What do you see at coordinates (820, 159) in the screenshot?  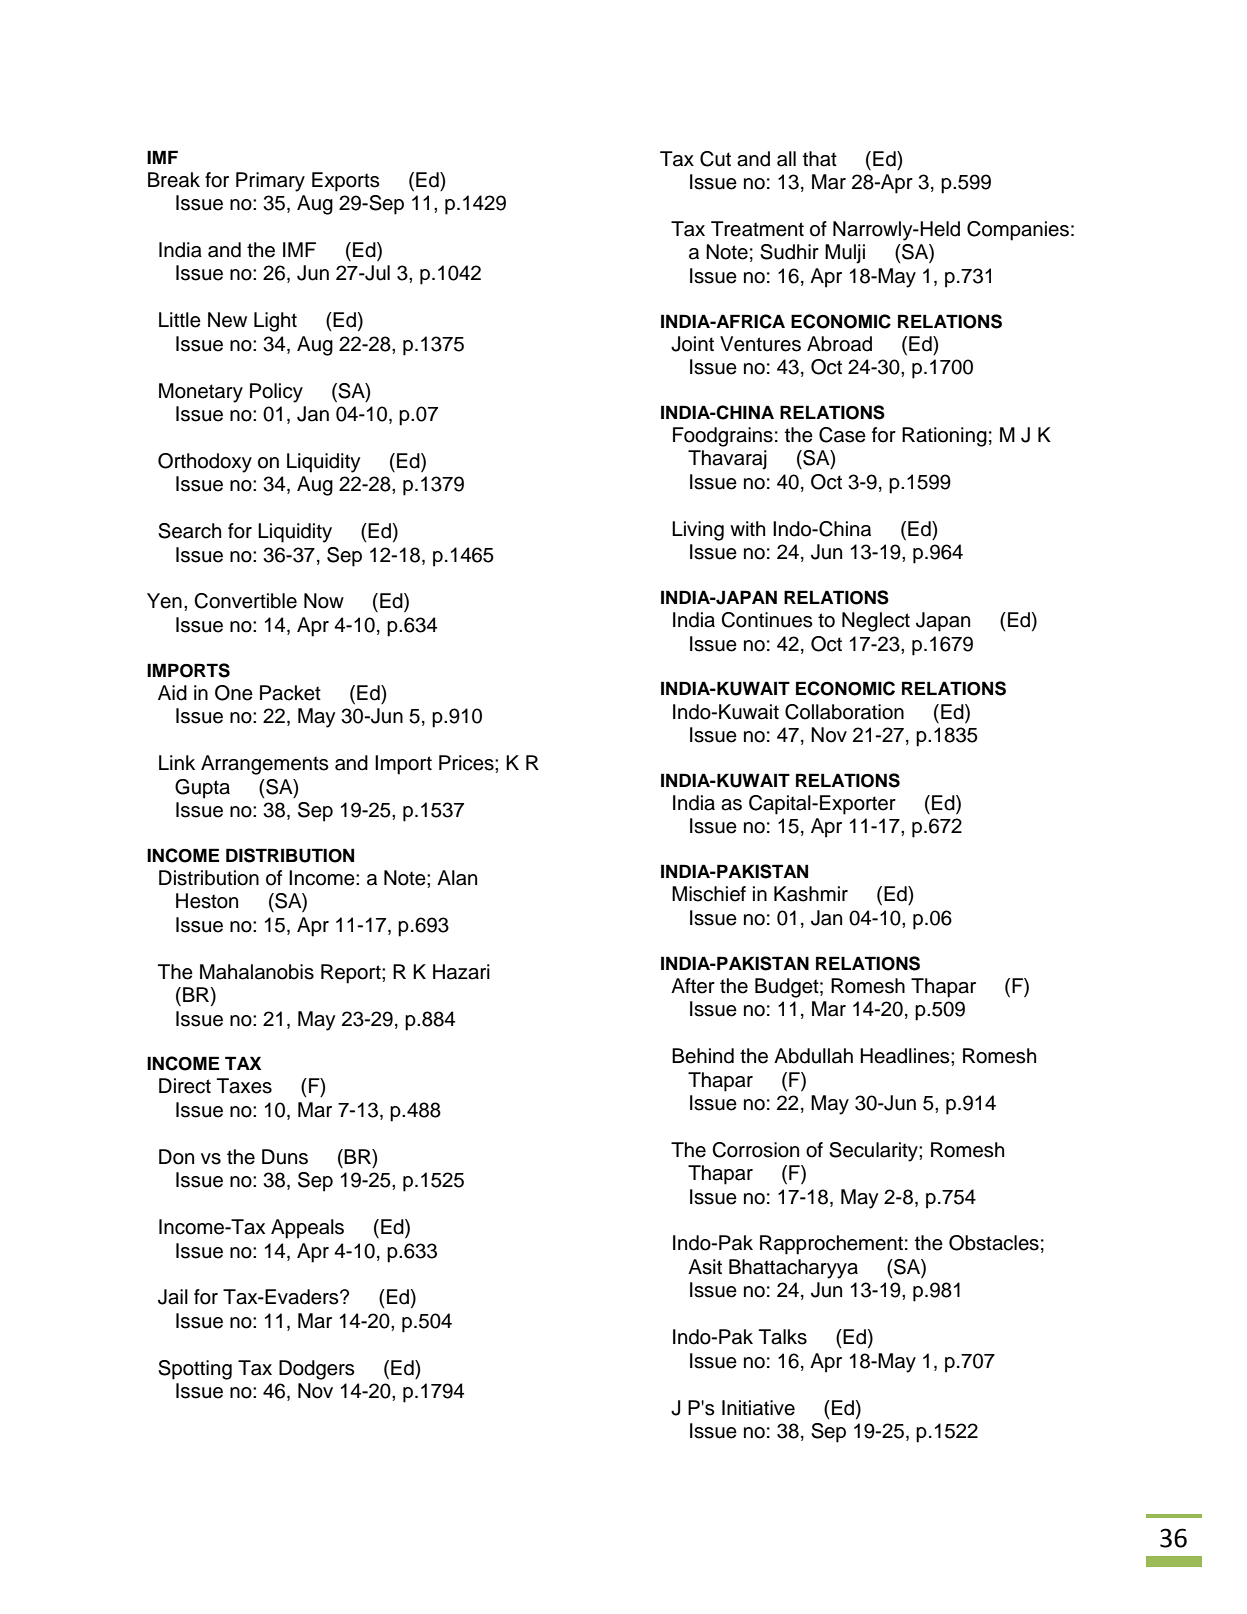 I see `that` at bounding box center [820, 159].
